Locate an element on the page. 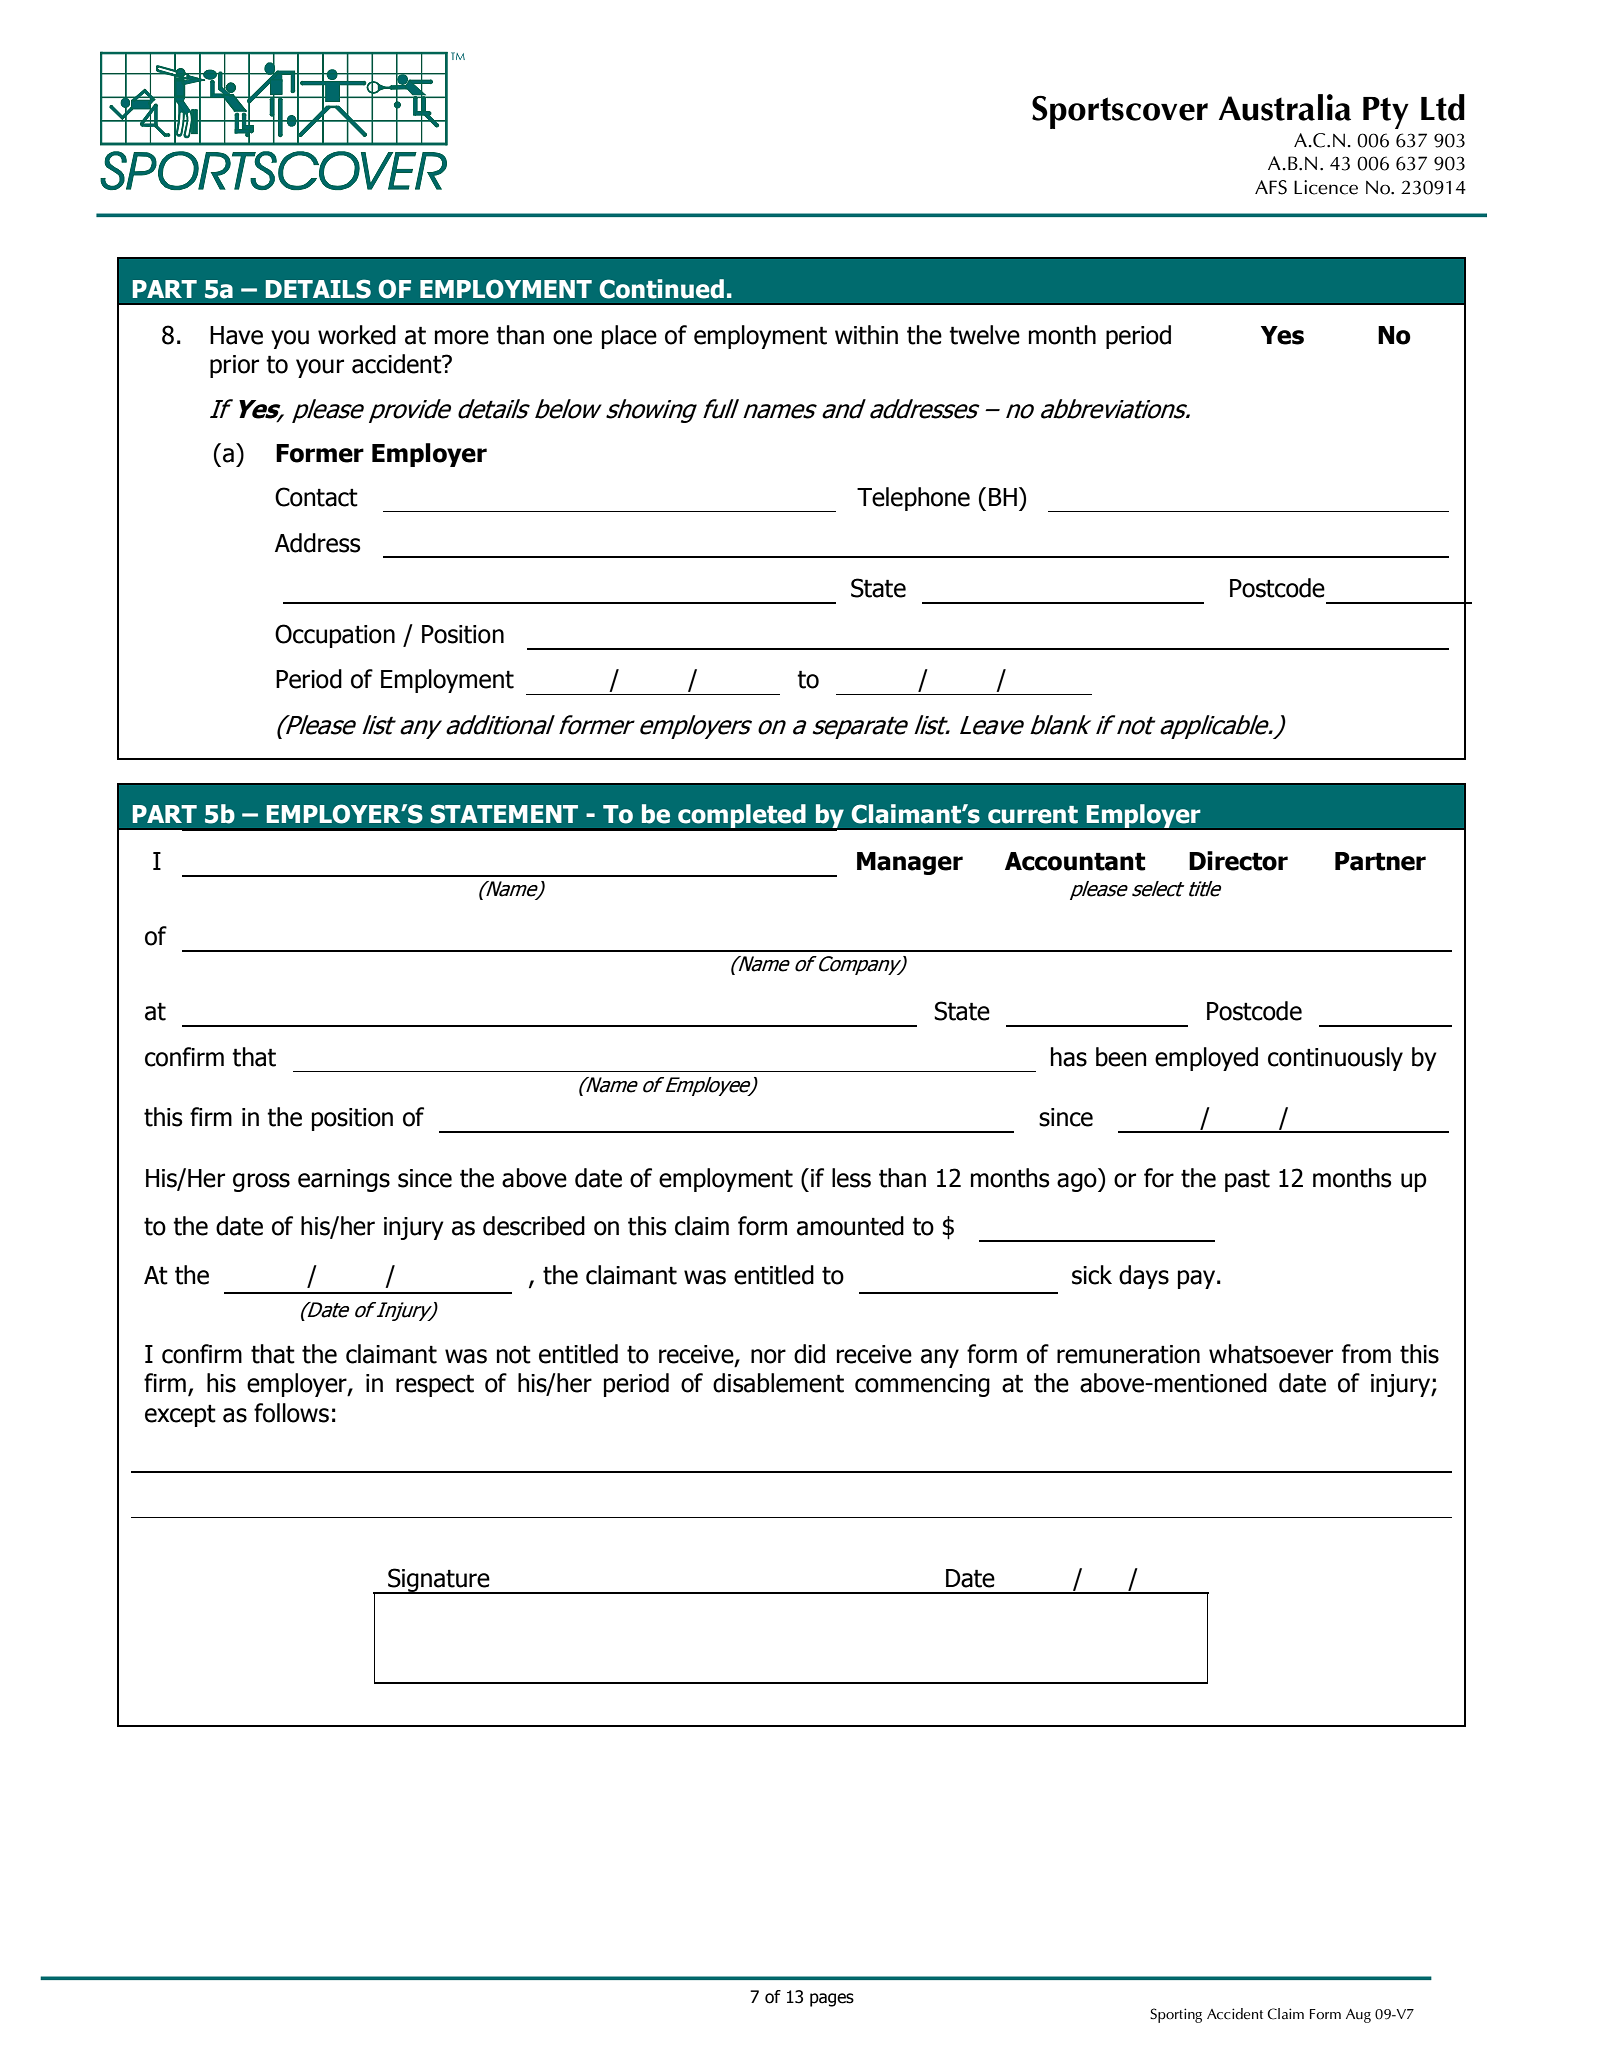  worked is located at coordinates (357, 335).
